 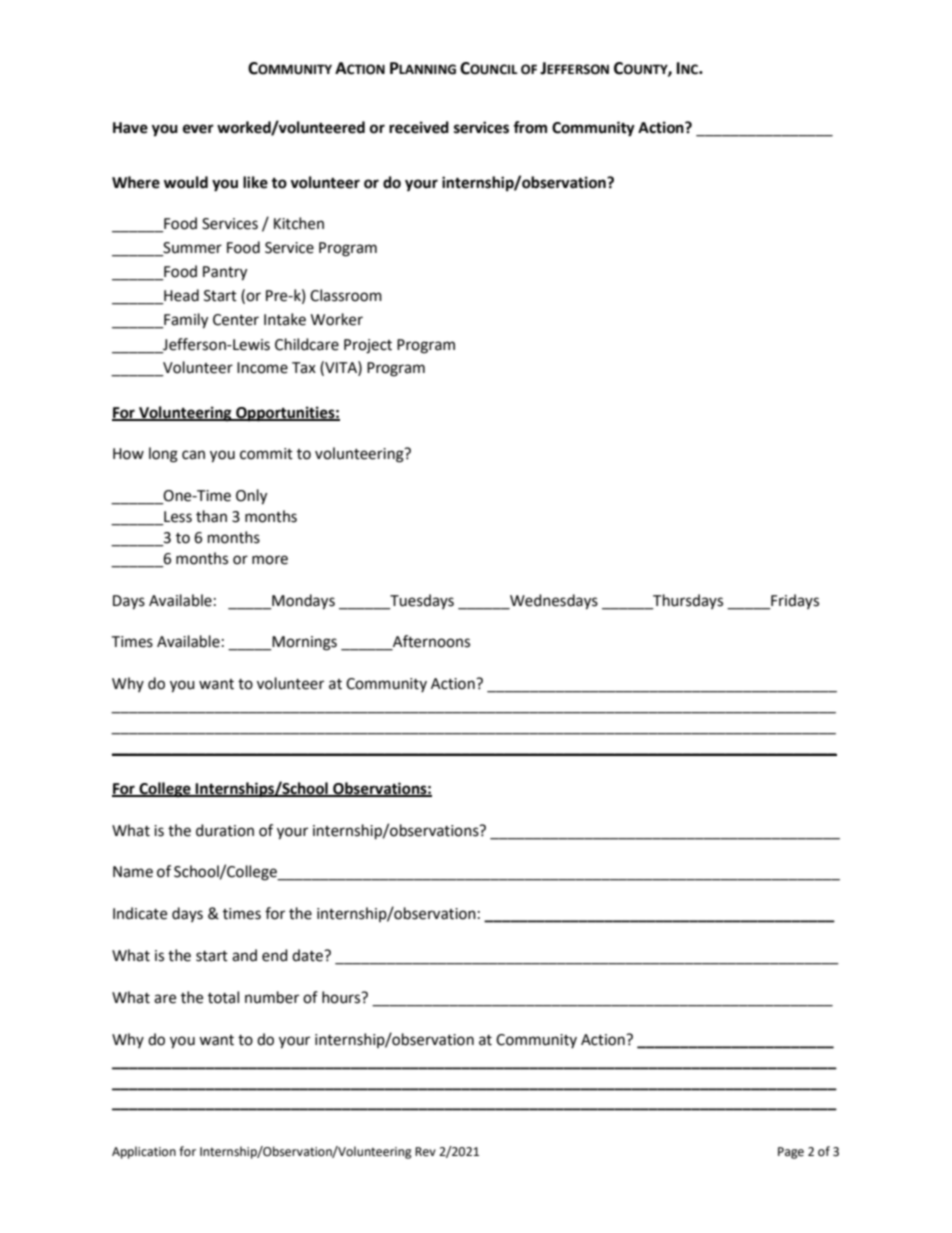 I want to click on received, so click(x=419, y=127).
